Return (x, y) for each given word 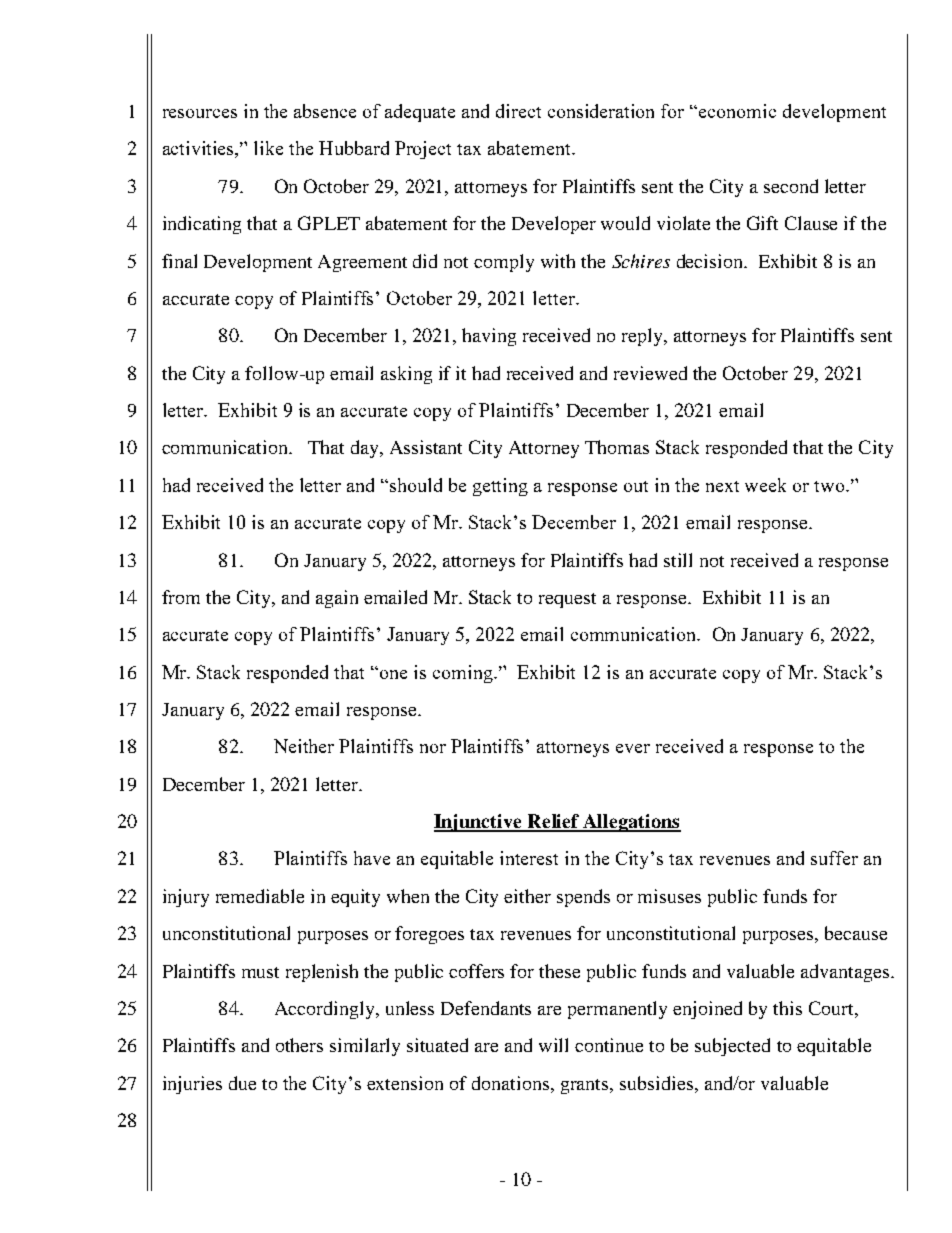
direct (518, 111)
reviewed (650, 373)
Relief (554, 822)
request (567, 600)
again (337, 599)
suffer (834, 858)
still (678, 560)
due (242, 1083)
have (372, 858)
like (268, 148)
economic (737, 111)
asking (406, 375)
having (489, 337)
